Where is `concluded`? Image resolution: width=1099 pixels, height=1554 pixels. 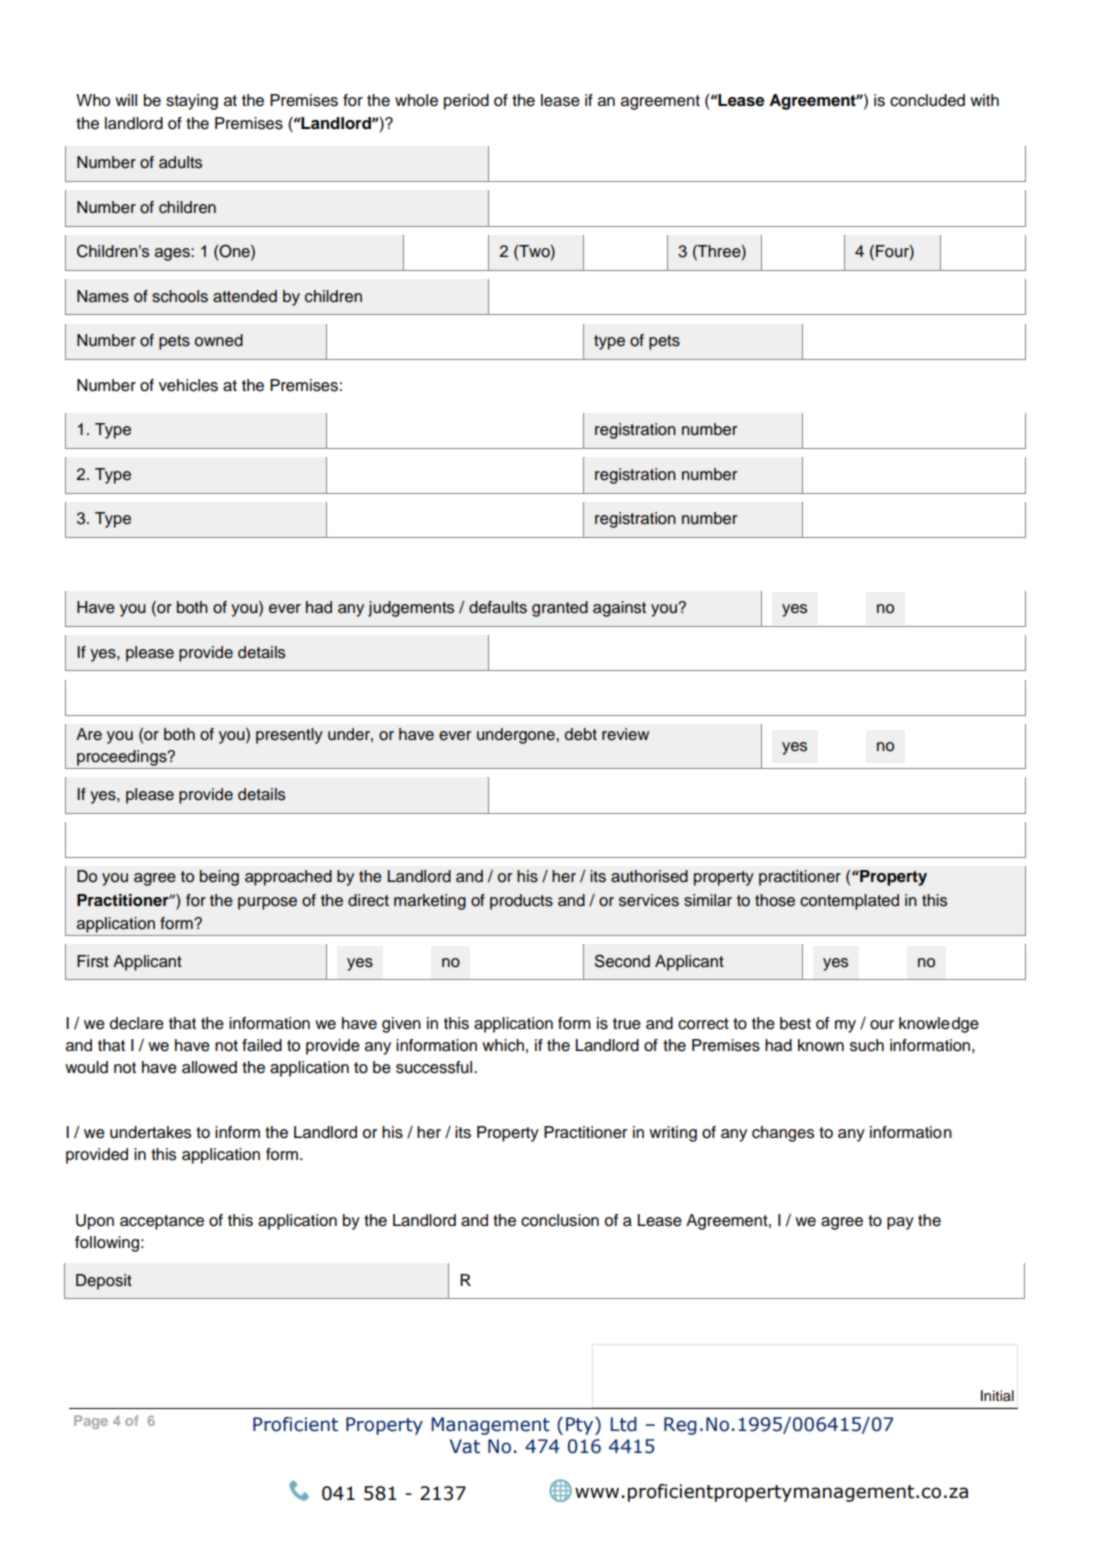 concluded is located at coordinates (927, 100).
